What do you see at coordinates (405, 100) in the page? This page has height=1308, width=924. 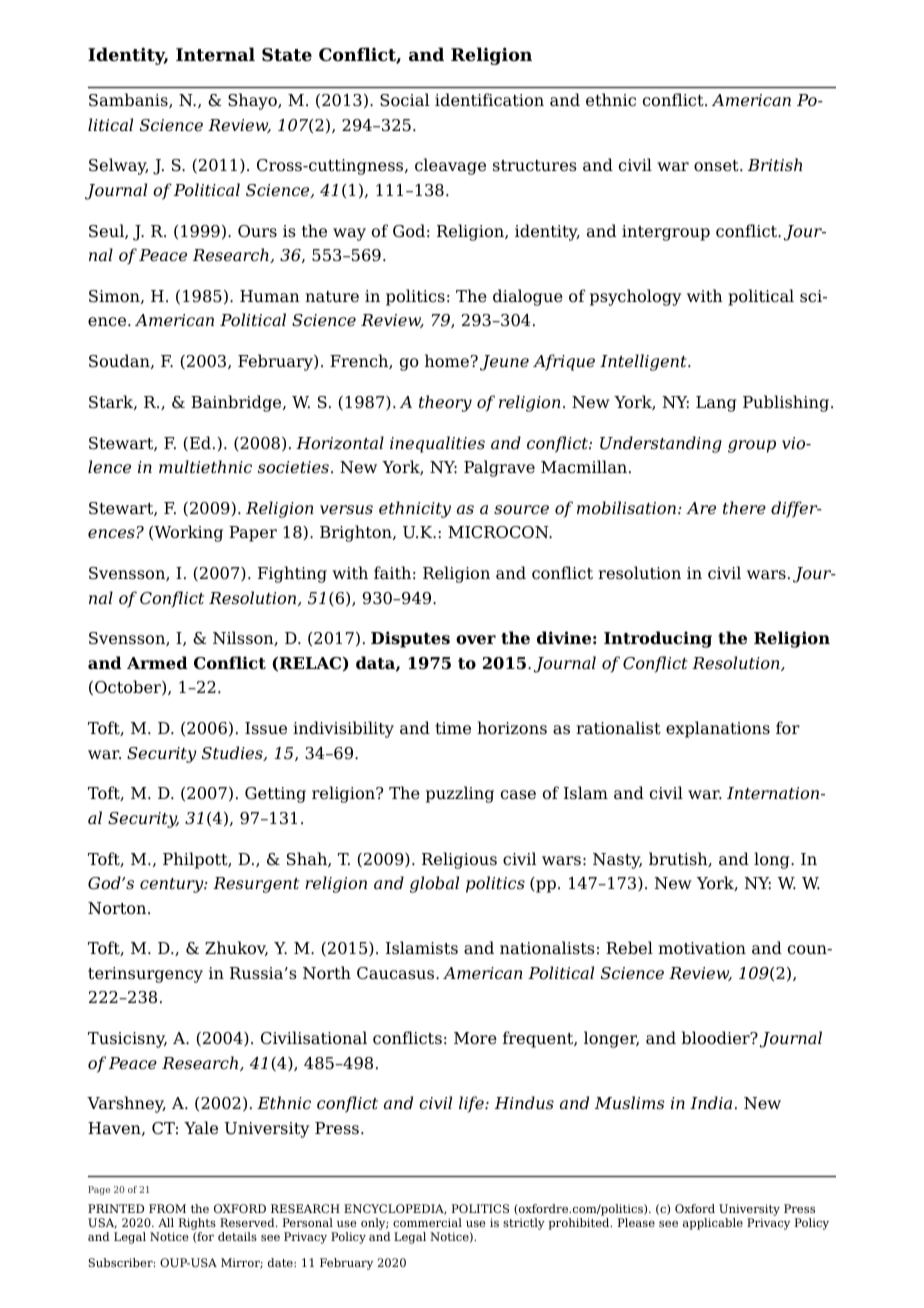 I see `Social` at bounding box center [405, 100].
